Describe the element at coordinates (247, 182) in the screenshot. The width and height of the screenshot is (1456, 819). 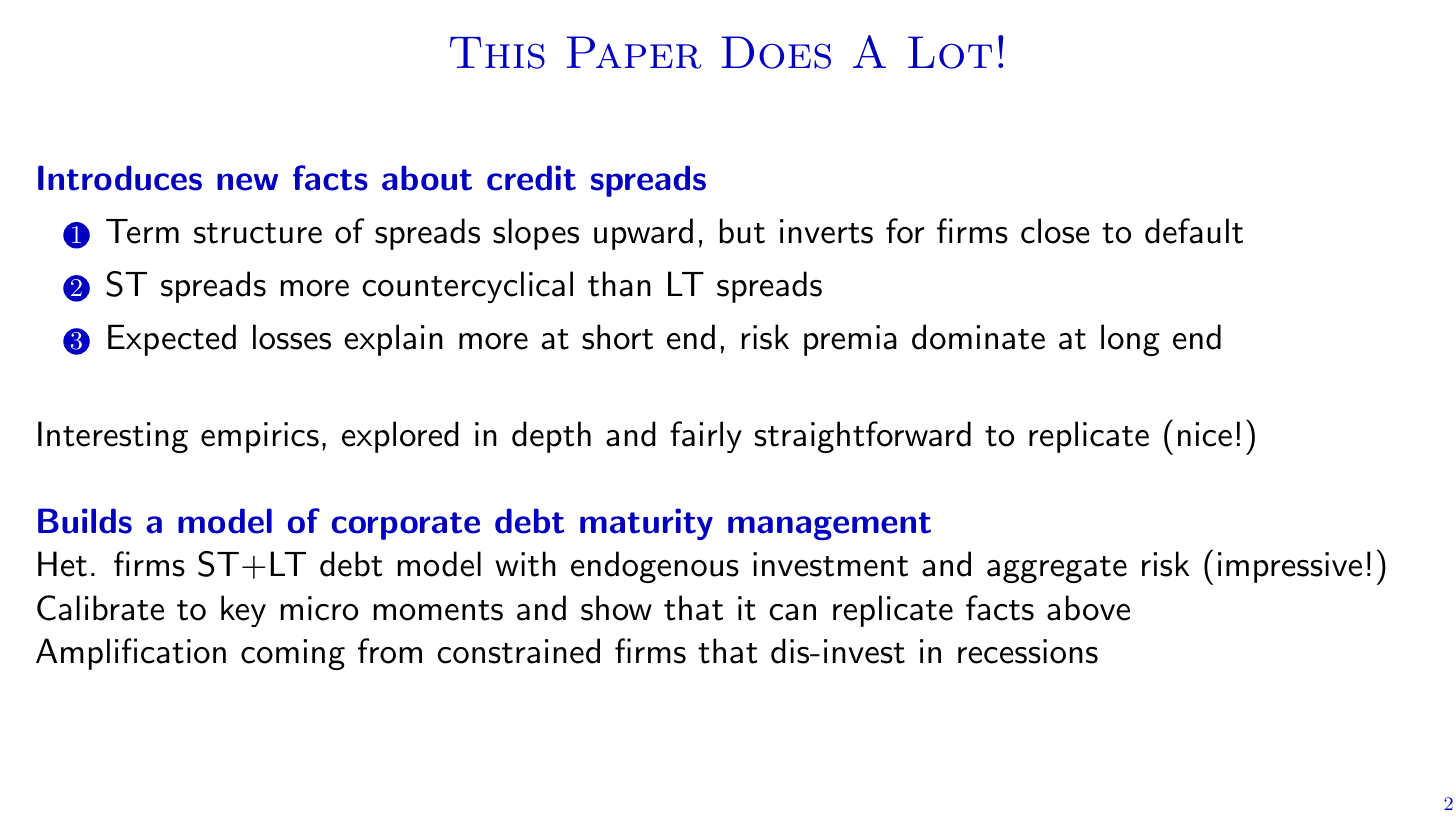
I see `new` at that location.
